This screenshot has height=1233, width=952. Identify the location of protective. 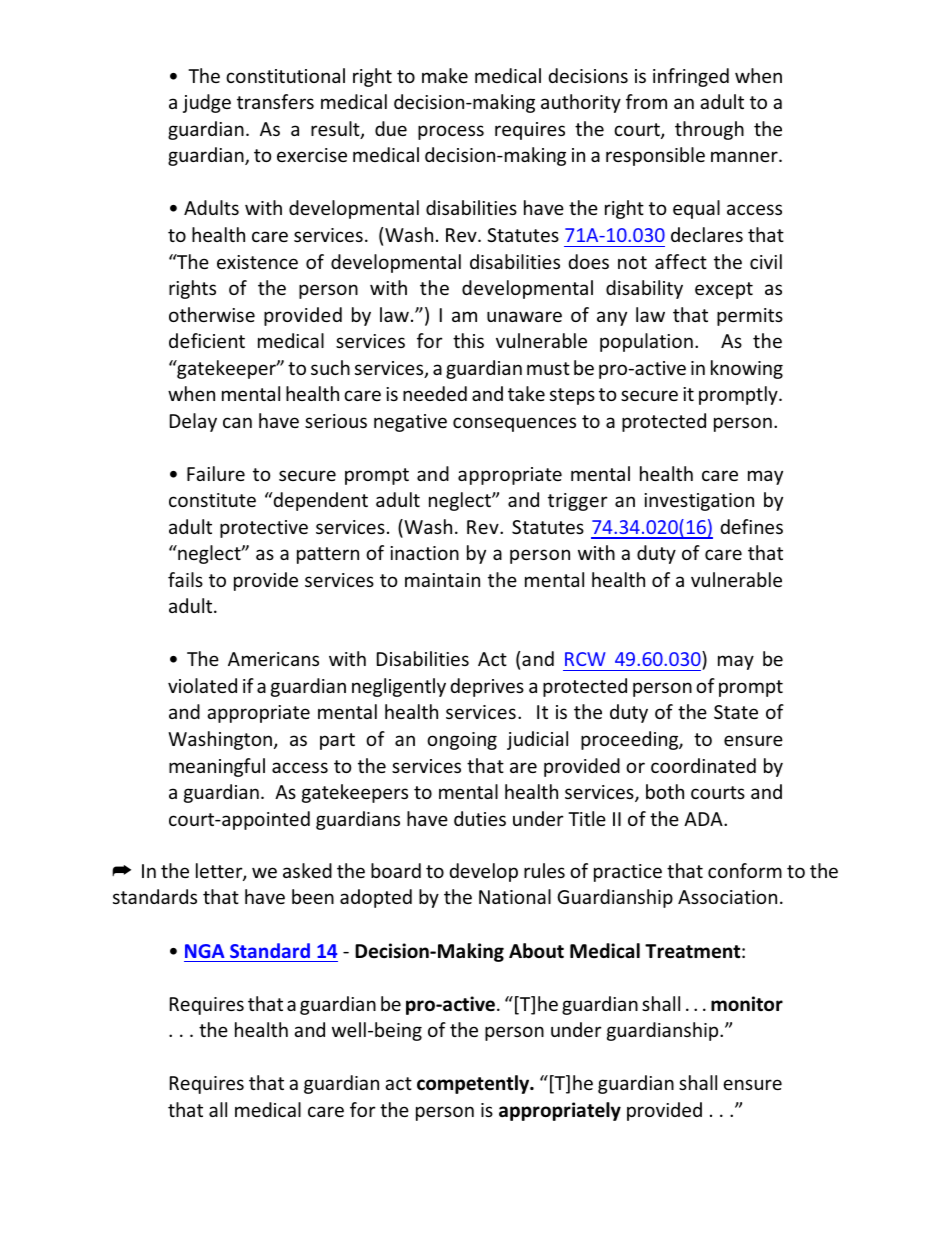
(264, 529).
